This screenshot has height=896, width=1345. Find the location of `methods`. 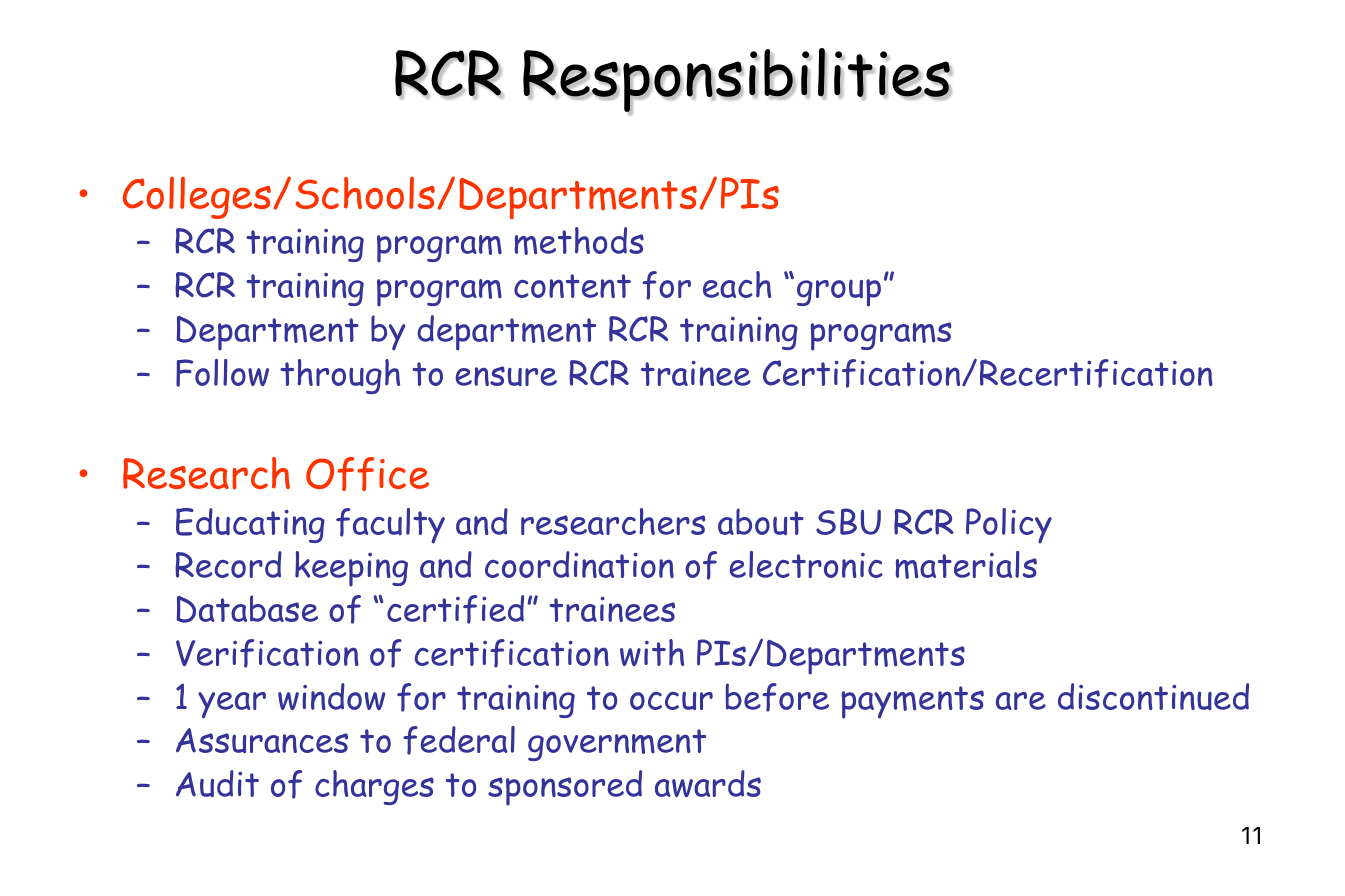

methods is located at coordinates (579, 241).
